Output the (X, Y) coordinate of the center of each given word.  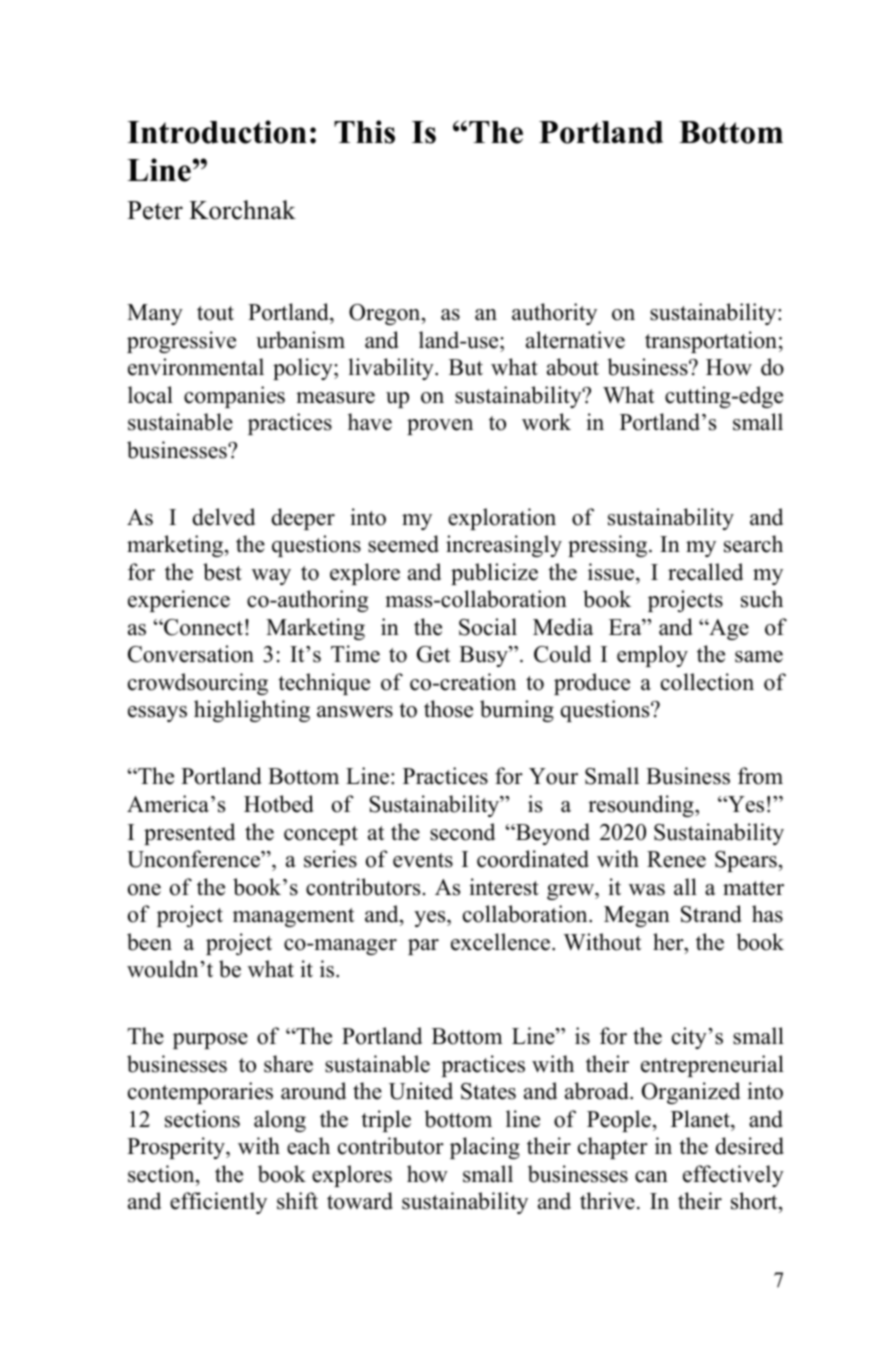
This (364, 132)
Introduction (217, 132)
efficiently (218, 1203)
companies (234, 397)
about (573, 367)
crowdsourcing (198, 684)
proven (440, 427)
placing (485, 1148)
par (423, 947)
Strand (711, 914)
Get (433, 654)
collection (707, 682)
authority (554, 314)
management (293, 917)
